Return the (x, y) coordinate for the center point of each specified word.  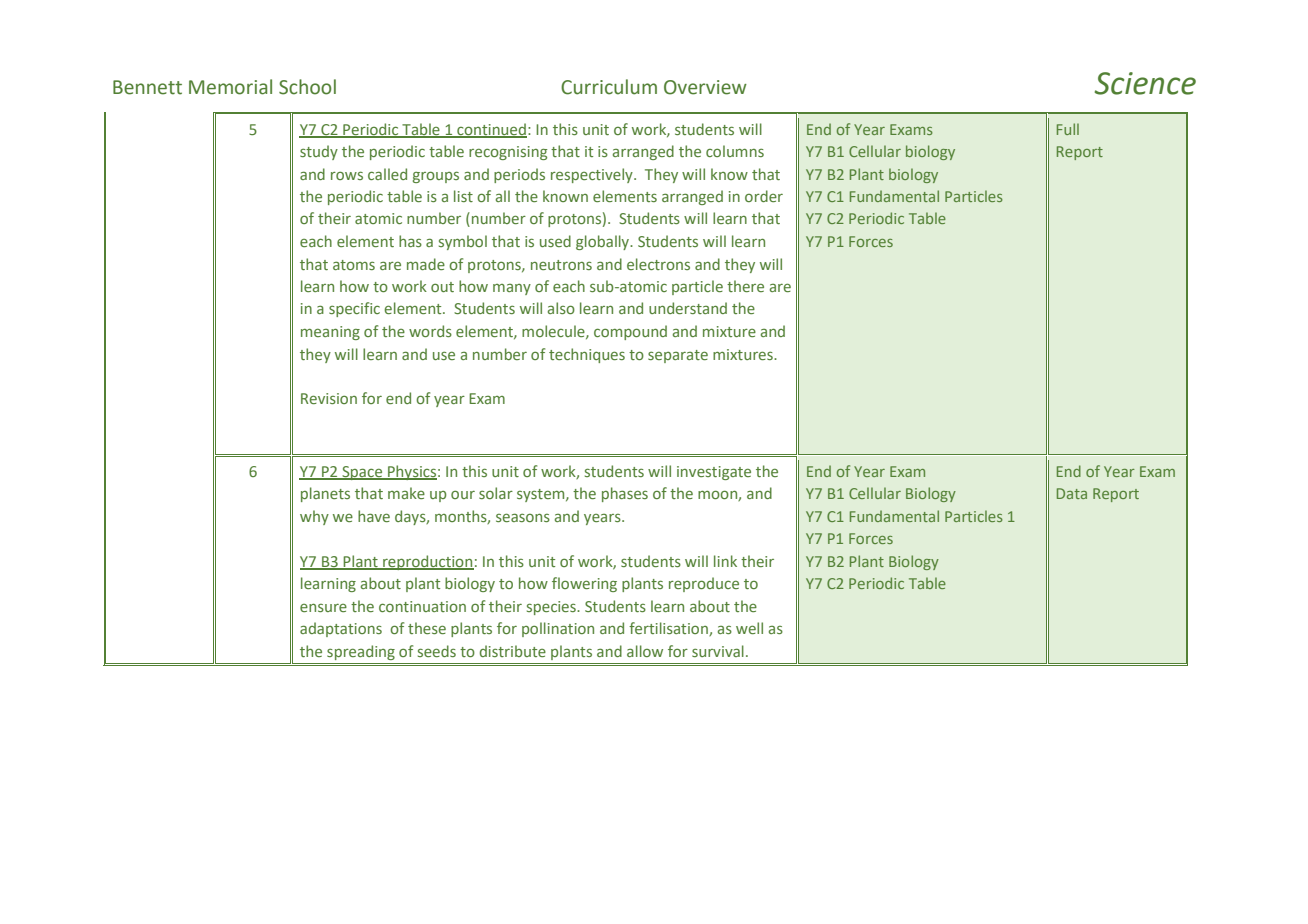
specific (354, 309)
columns (735, 151)
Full (1068, 129)
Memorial (230, 87)
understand (688, 308)
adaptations (341, 629)
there (745, 286)
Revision (329, 398)
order (764, 196)
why (314, 517)
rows (347, 175)
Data (1072, 493)
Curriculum (609, 87)
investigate (714, 473)
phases (625, 494)
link (725, 561)
